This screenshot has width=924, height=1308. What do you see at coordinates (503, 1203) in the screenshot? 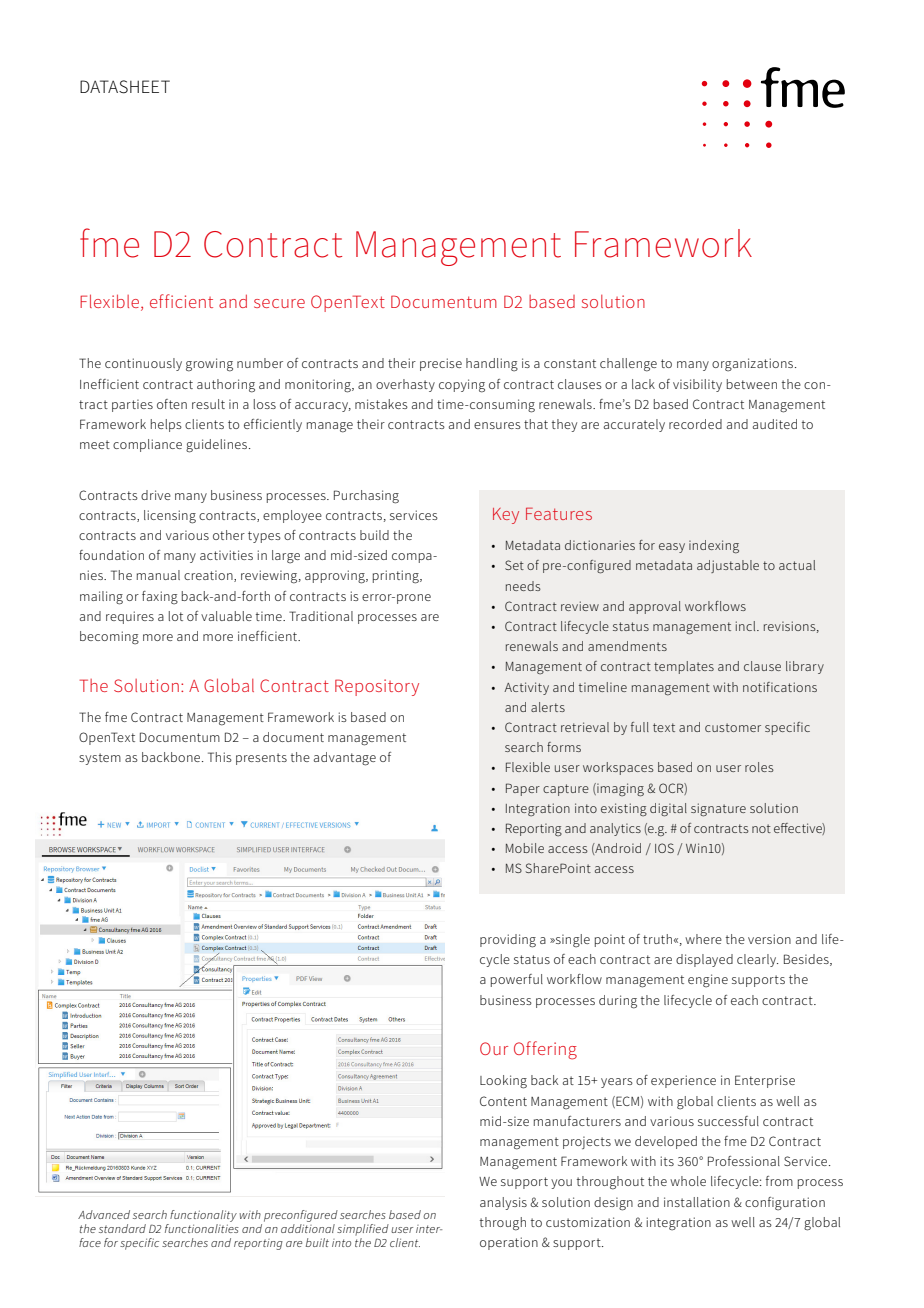
I see `analysis` at bounding box center [503, 1203].
